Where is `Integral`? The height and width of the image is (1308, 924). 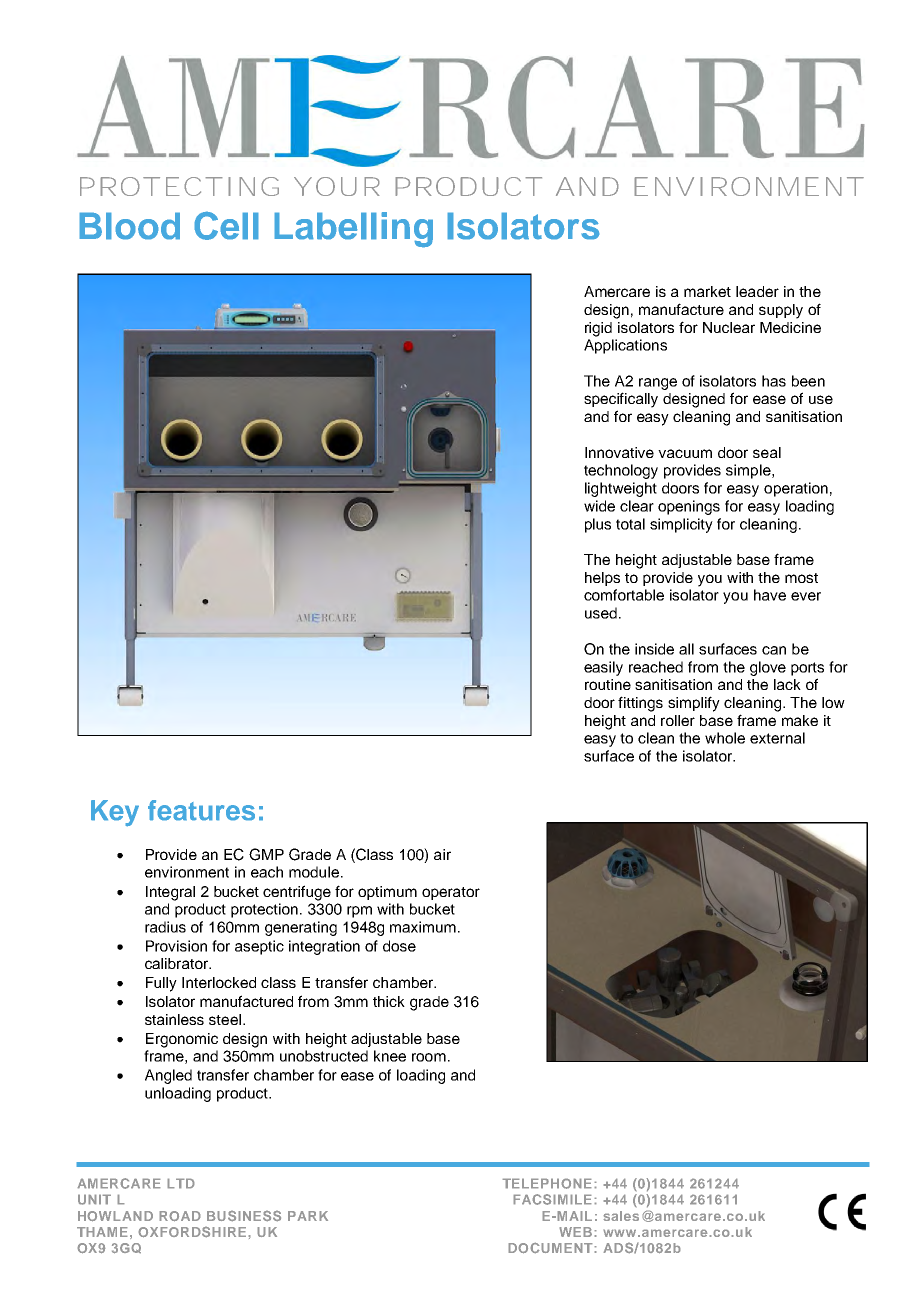 Integral is located at coordinates (170, 893).
